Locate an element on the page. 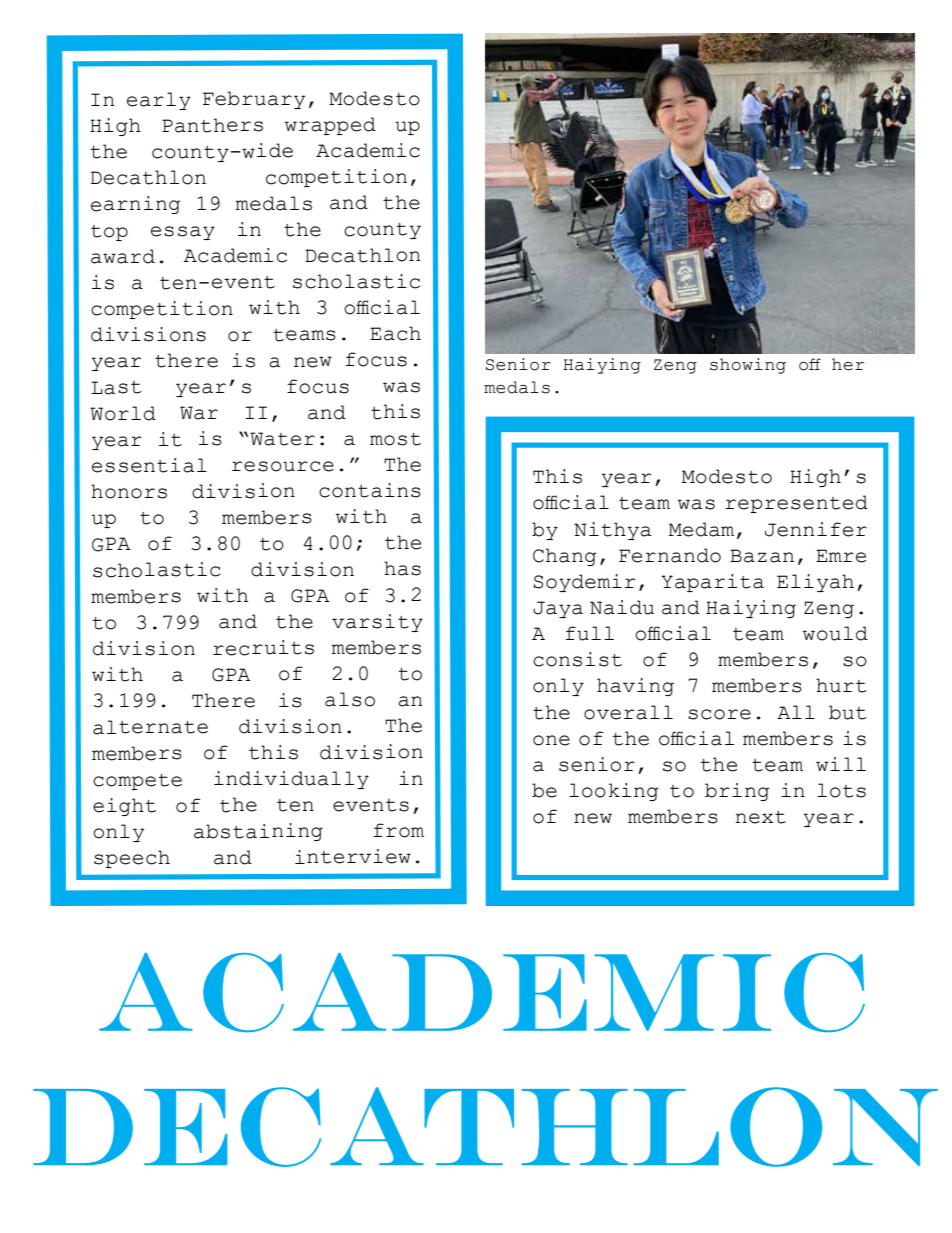 This image has height=1233, width=952. essential is located at coordinates (149, 465).
